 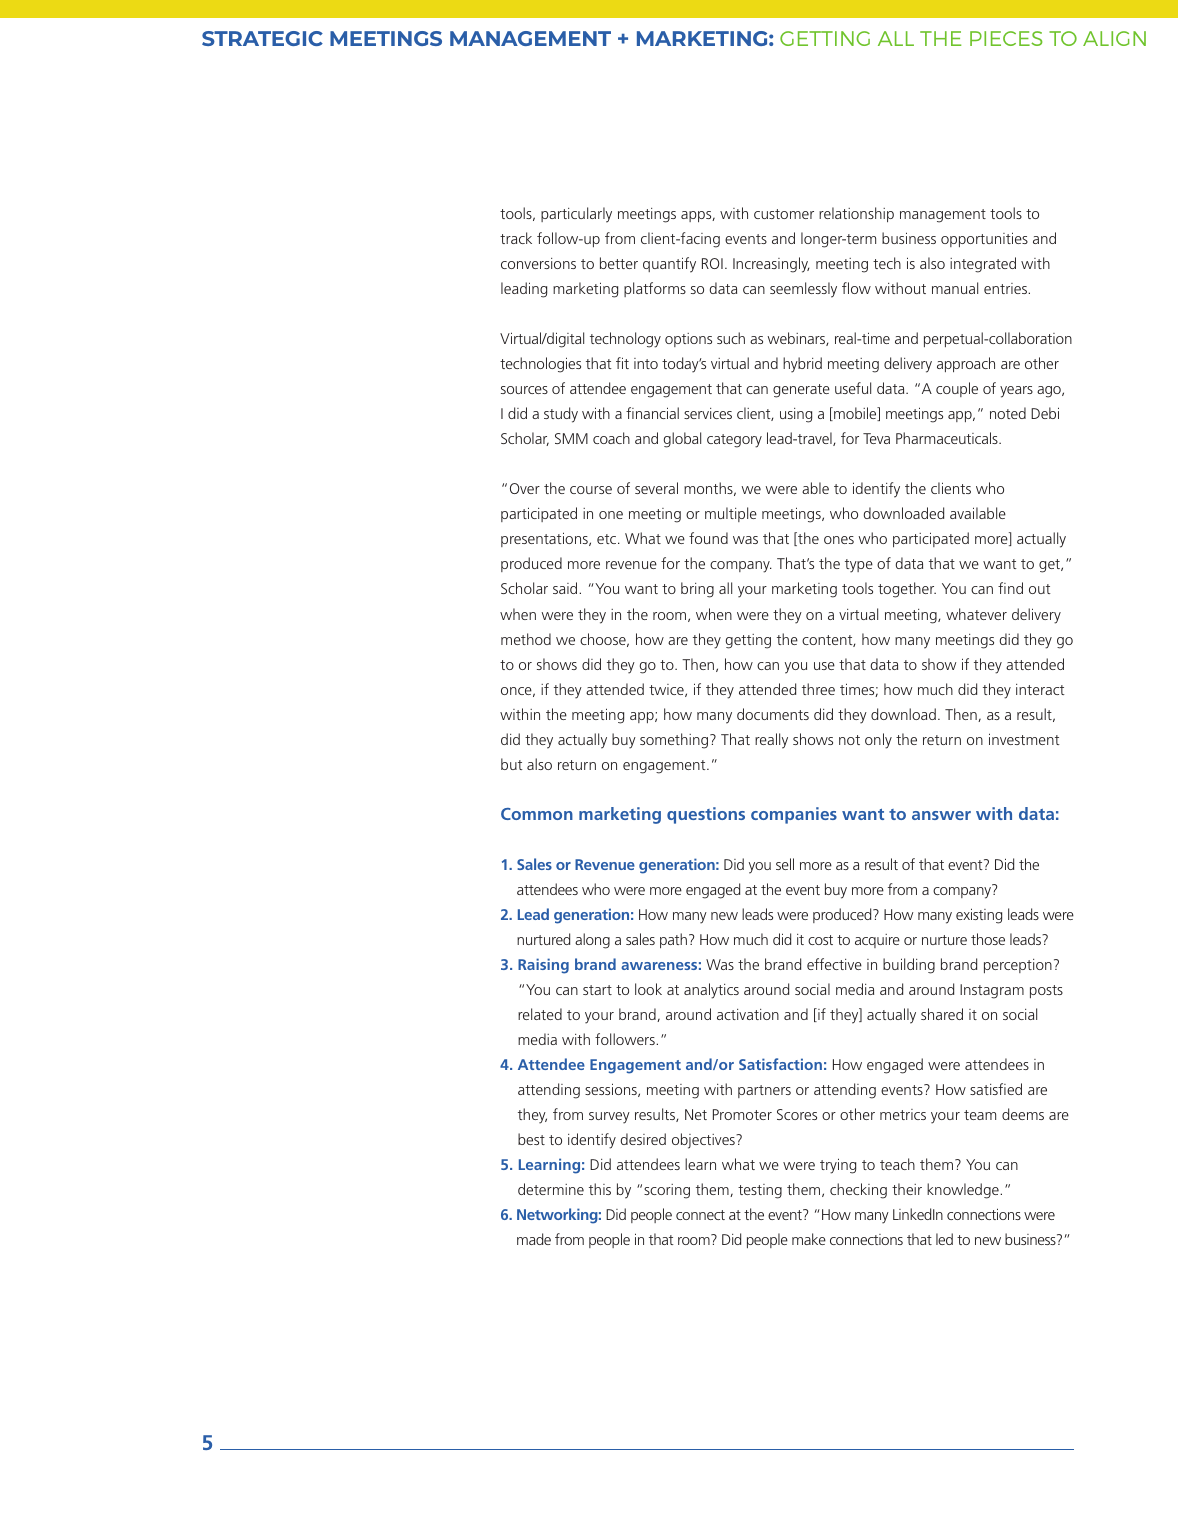 I want to click on scoring, so click(x=667, y=1191).
